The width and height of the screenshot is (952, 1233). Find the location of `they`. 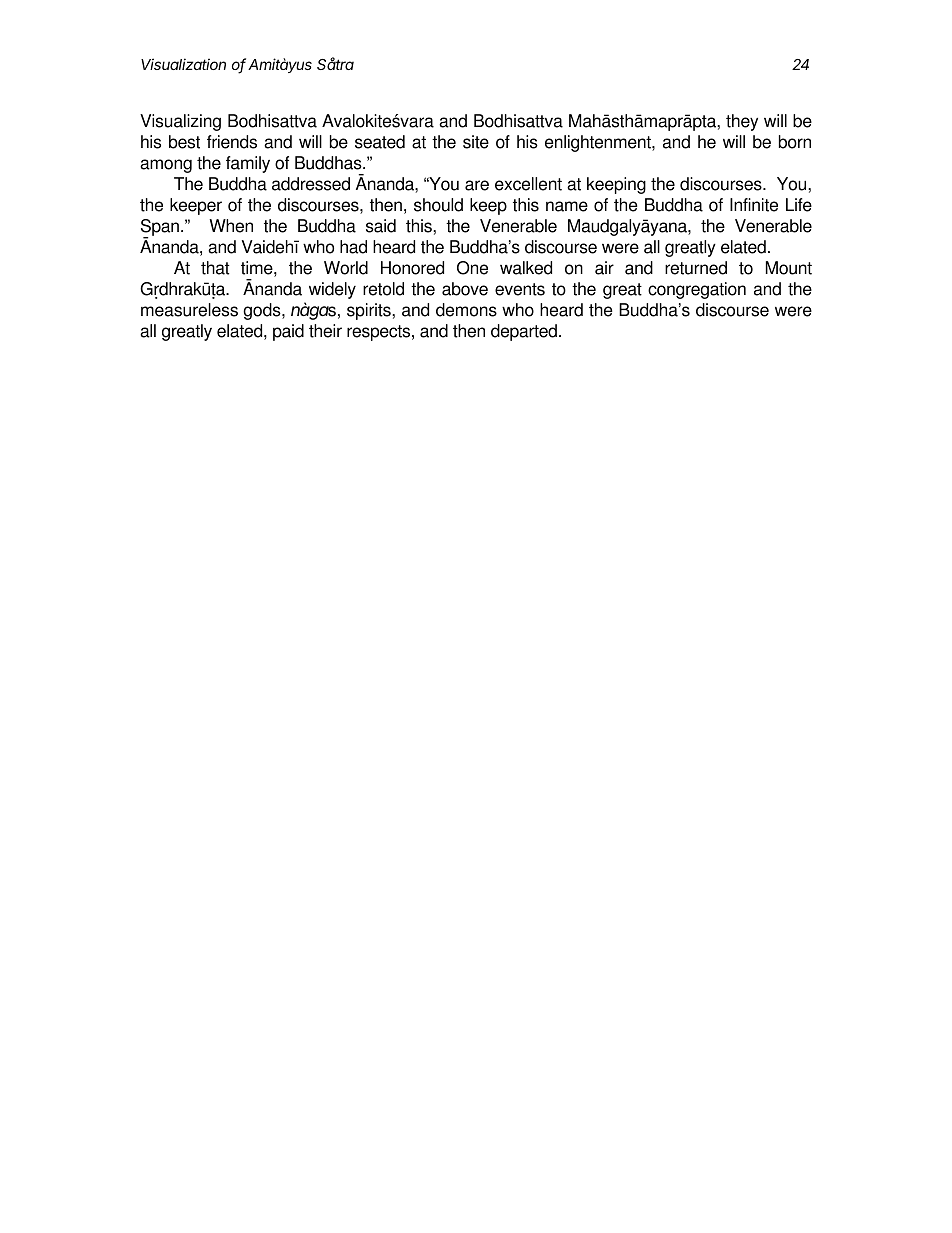

they is located at coordinates (742, 122).
